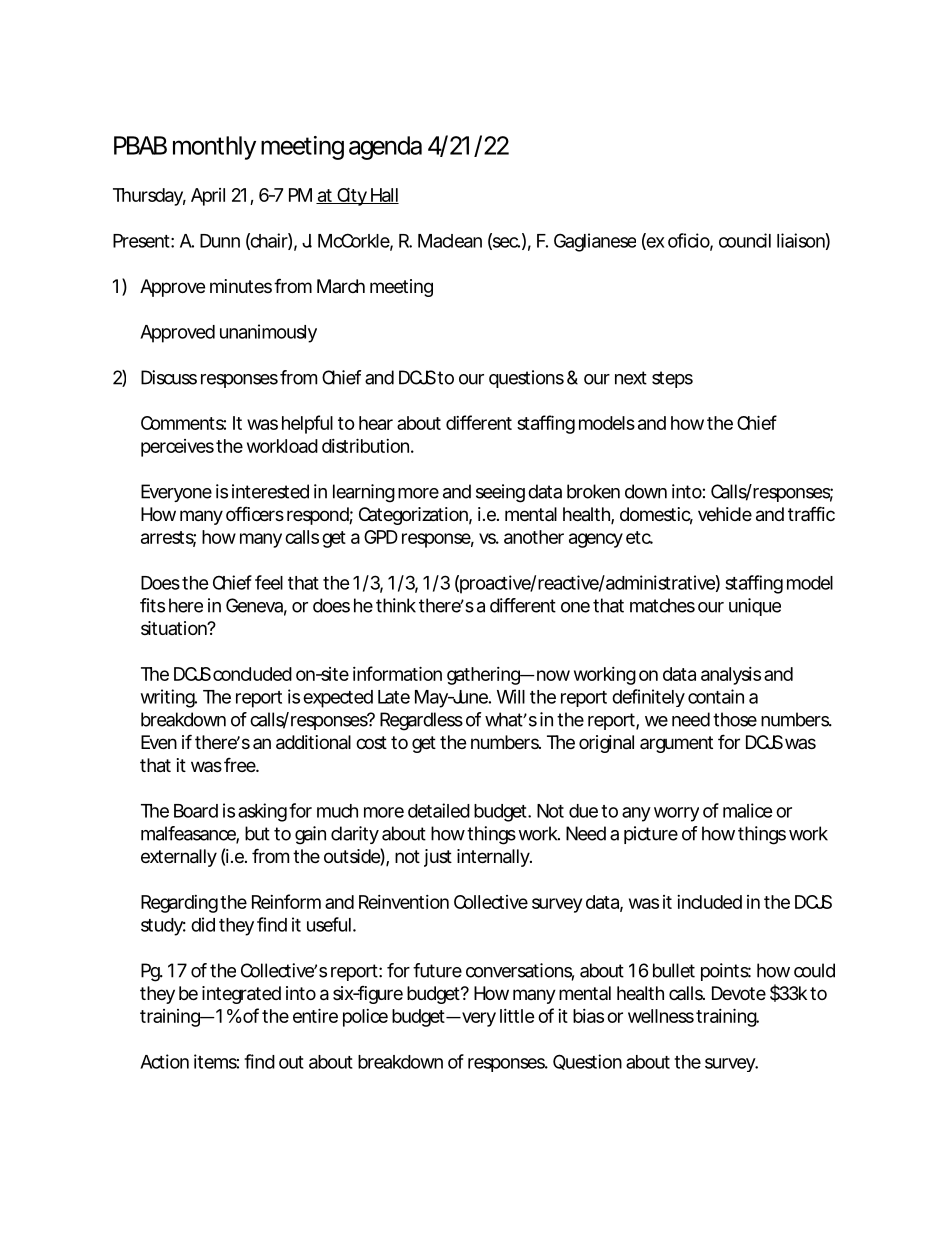 This screenshot has height=1233, width=952. Describe the element at coordinates (376, 423) in the screenshot. I see `hear` at that location.
